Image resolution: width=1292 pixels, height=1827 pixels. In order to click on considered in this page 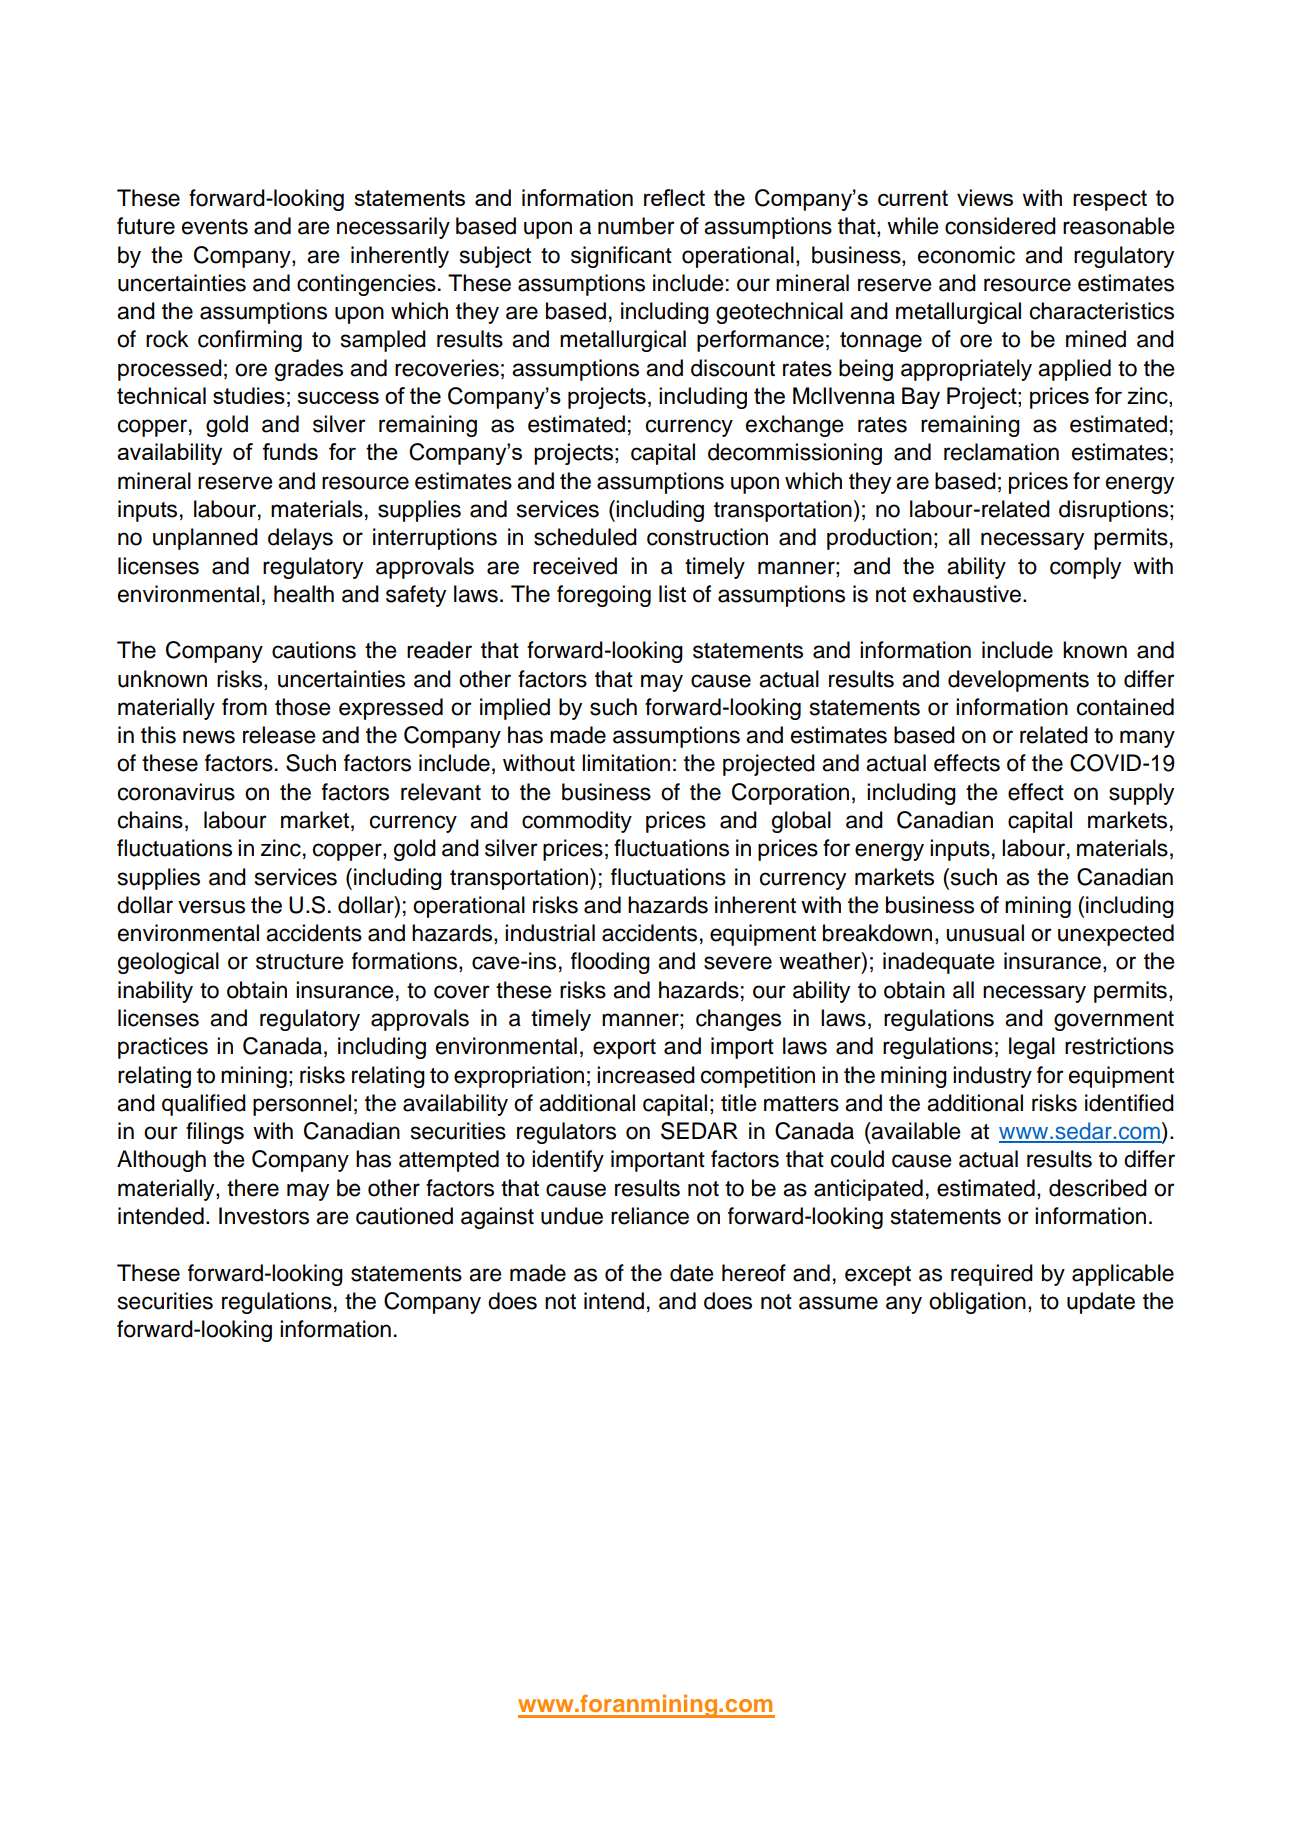, I will do `click(1000, 226)`.
